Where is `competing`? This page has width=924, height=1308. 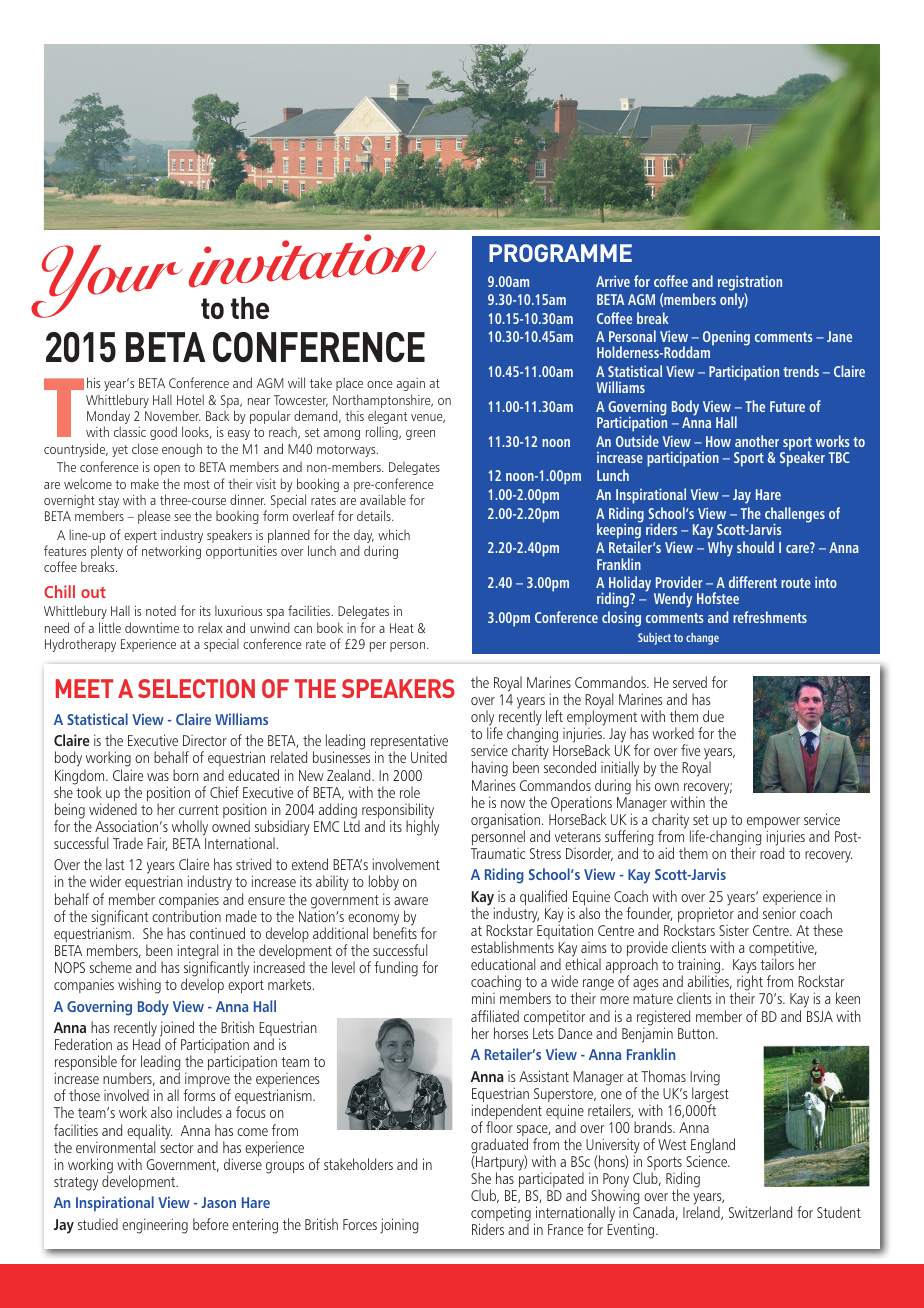 competing is located at coordinates (501, 1216).
